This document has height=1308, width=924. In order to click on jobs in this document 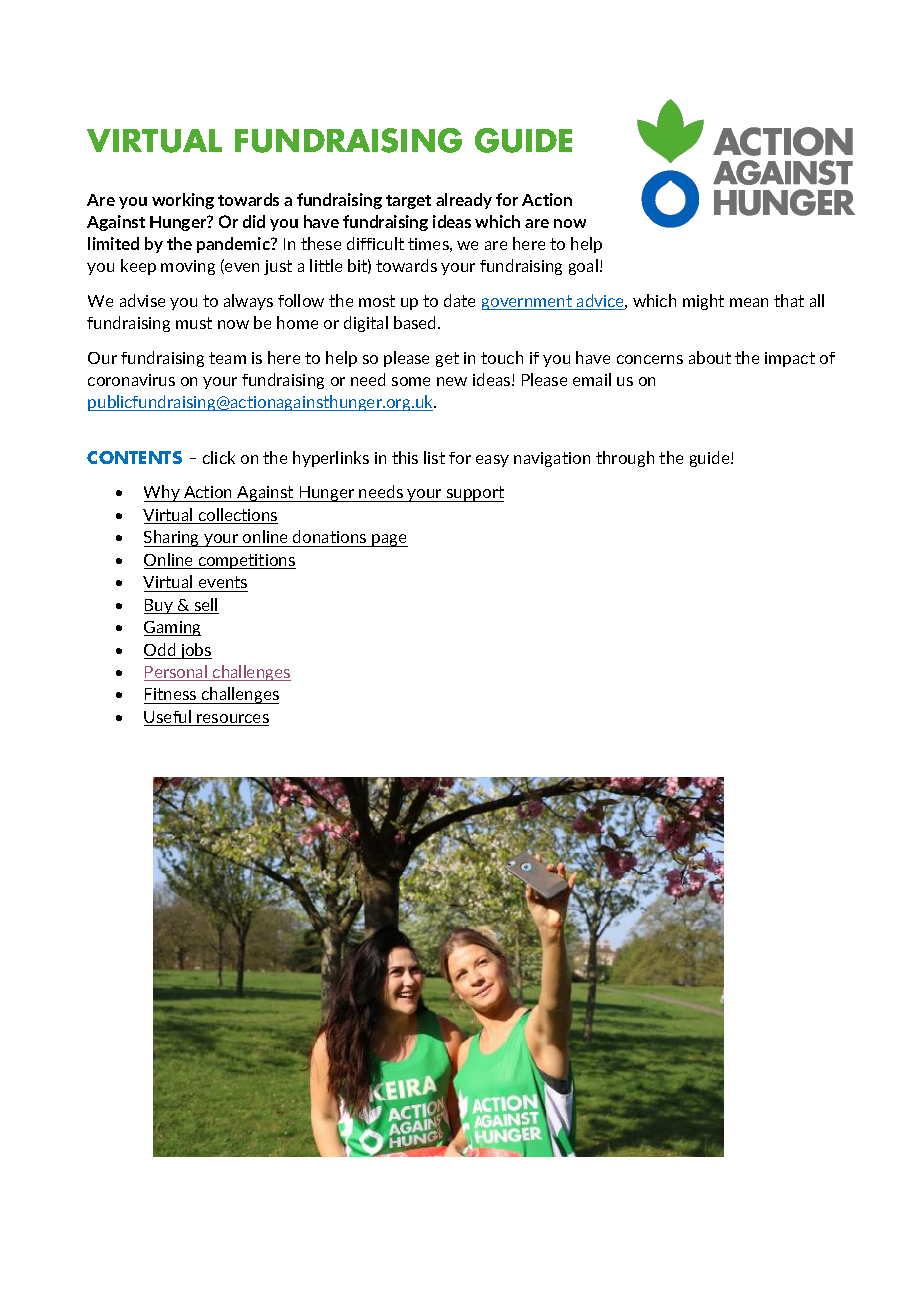, I will do `click(195, 651)`.
